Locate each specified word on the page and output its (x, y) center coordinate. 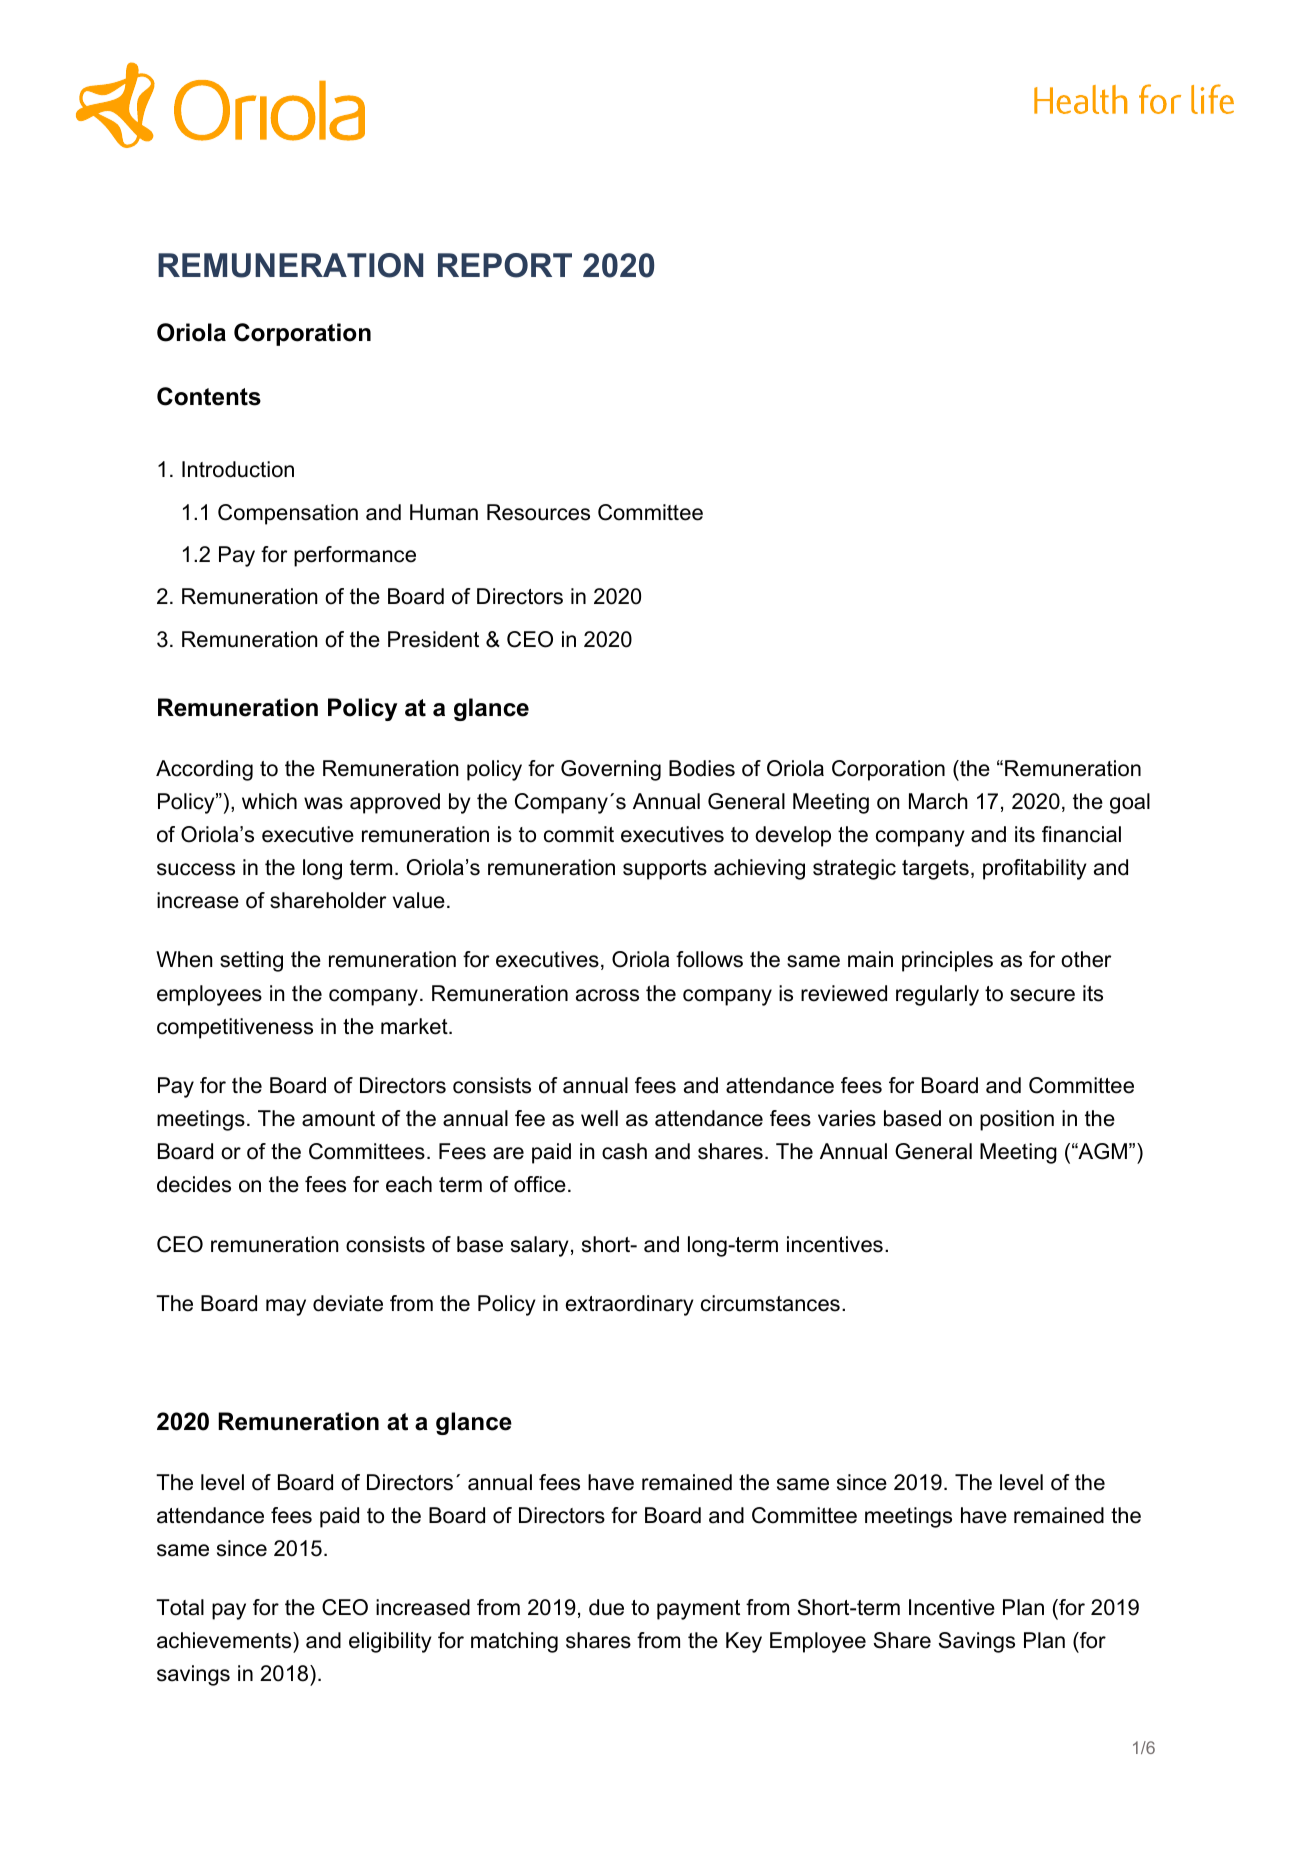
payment (698, 1610)
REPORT (505, 265)
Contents (209, 396)
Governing (611, 770)
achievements (225, 1640)
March (938, 801)
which (269, 801)
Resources (538, 512)
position (1017, 1120)
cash (624, 1151)
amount (338, 1119)
